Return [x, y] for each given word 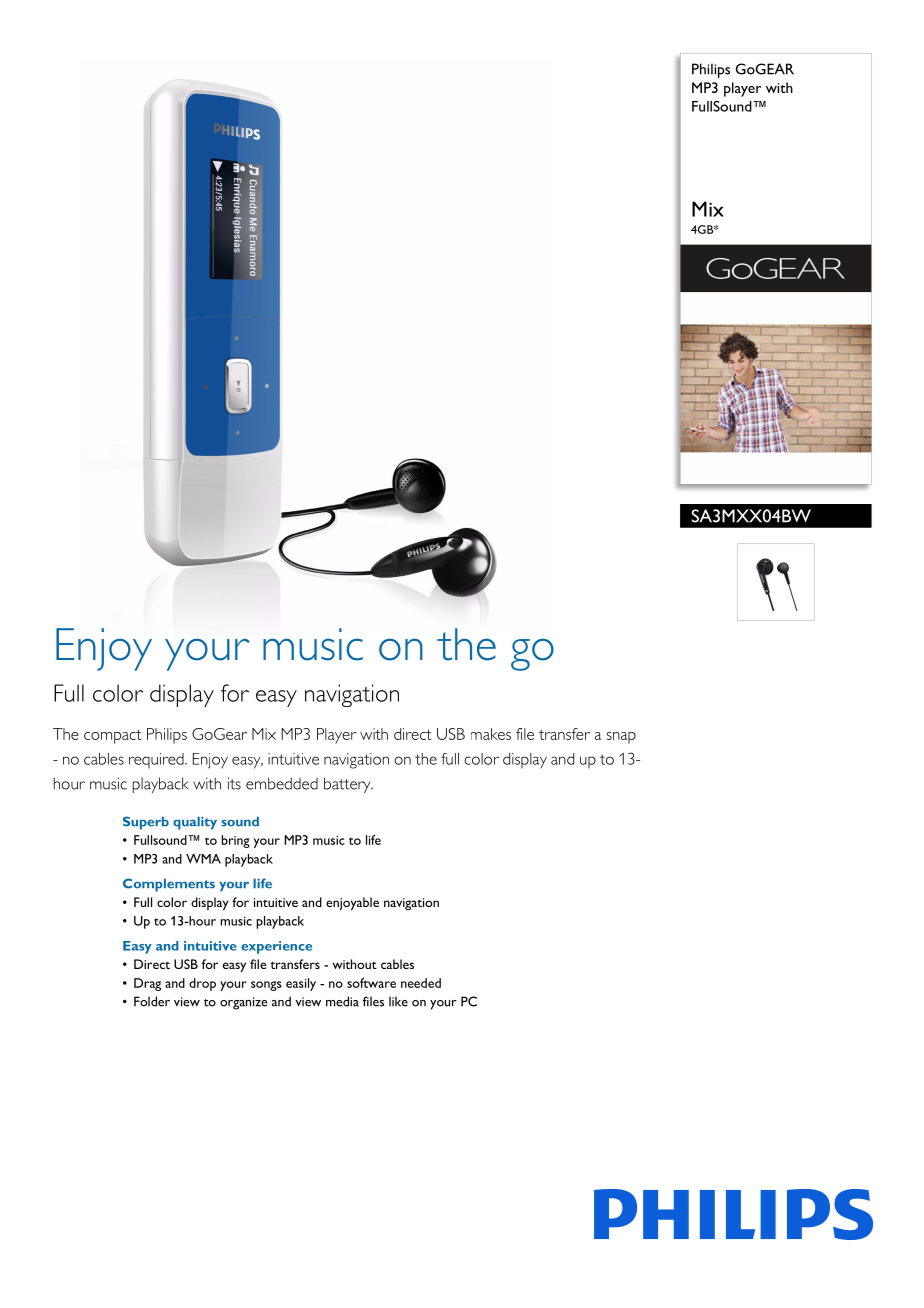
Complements [169, 885]
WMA [203, 859]
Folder [152, 1001]
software [371, 983]
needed [421, 983]
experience [276, 947]
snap [621, 738]
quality [195, 823]
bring [236, 841]
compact [113, 736]
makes [491, 734]
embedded [282, 783]
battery [348, 785]
